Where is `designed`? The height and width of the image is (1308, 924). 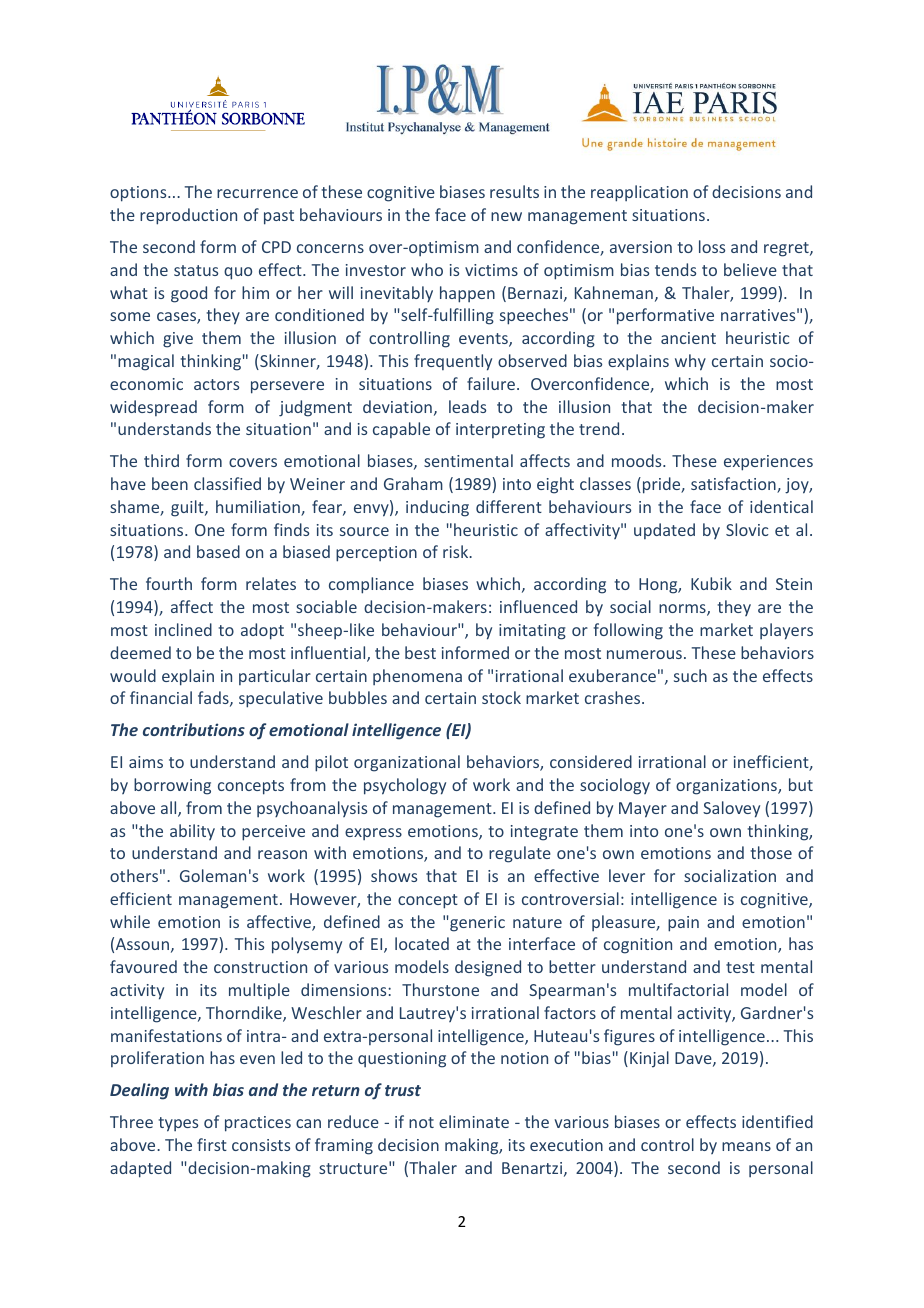
designed is located at coordinates (488, 968).
